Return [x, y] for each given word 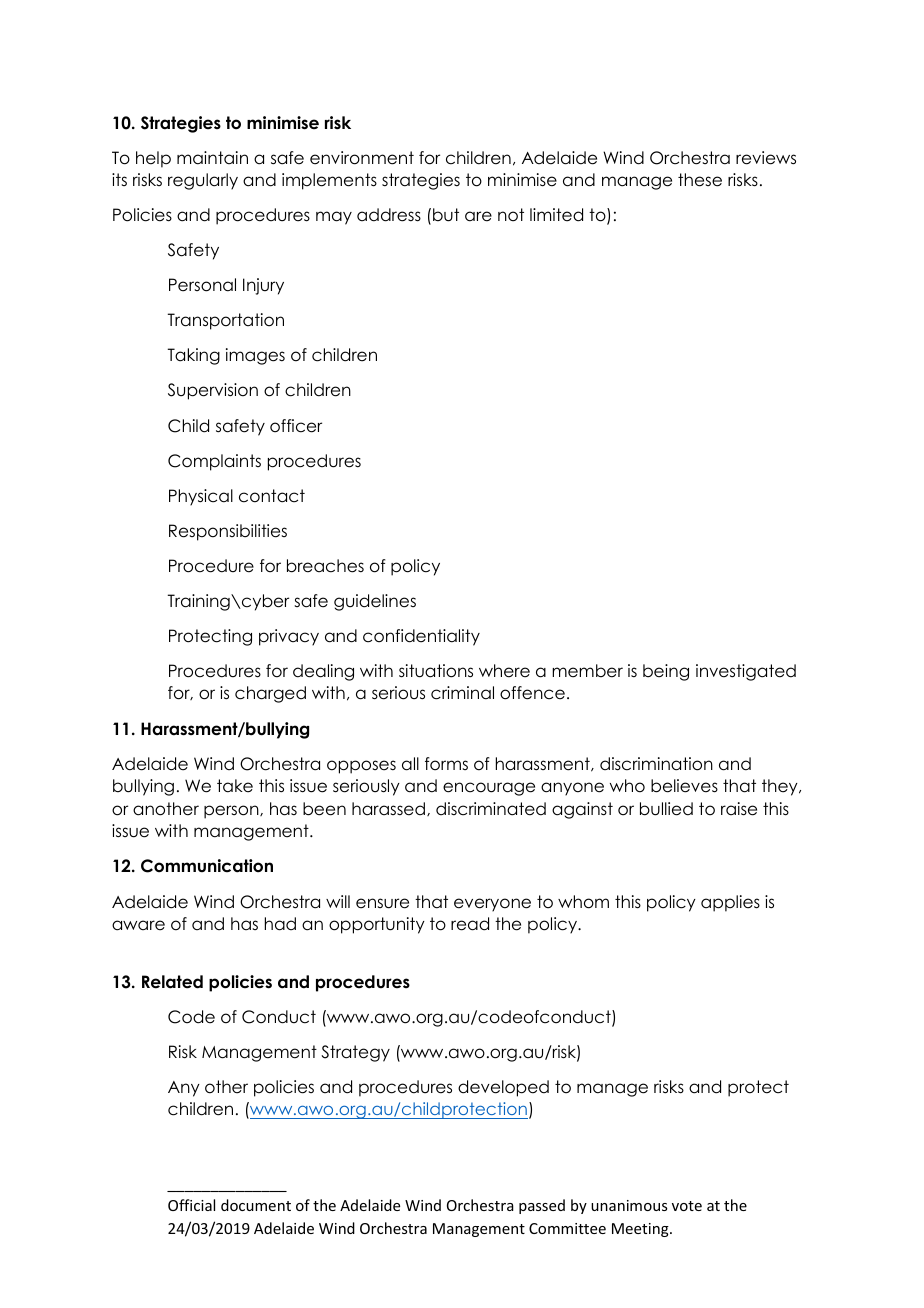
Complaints [214, 462]
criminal [462, 693]
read [470, 924]
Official [191, 1205]
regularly [203, 181]
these [700, 180]
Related [172, 982]
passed [542, 1206]
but [446, 215]
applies [730, 903]
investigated [746, 672]
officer [296, 426]
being [666, 672]
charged [270, 694]
